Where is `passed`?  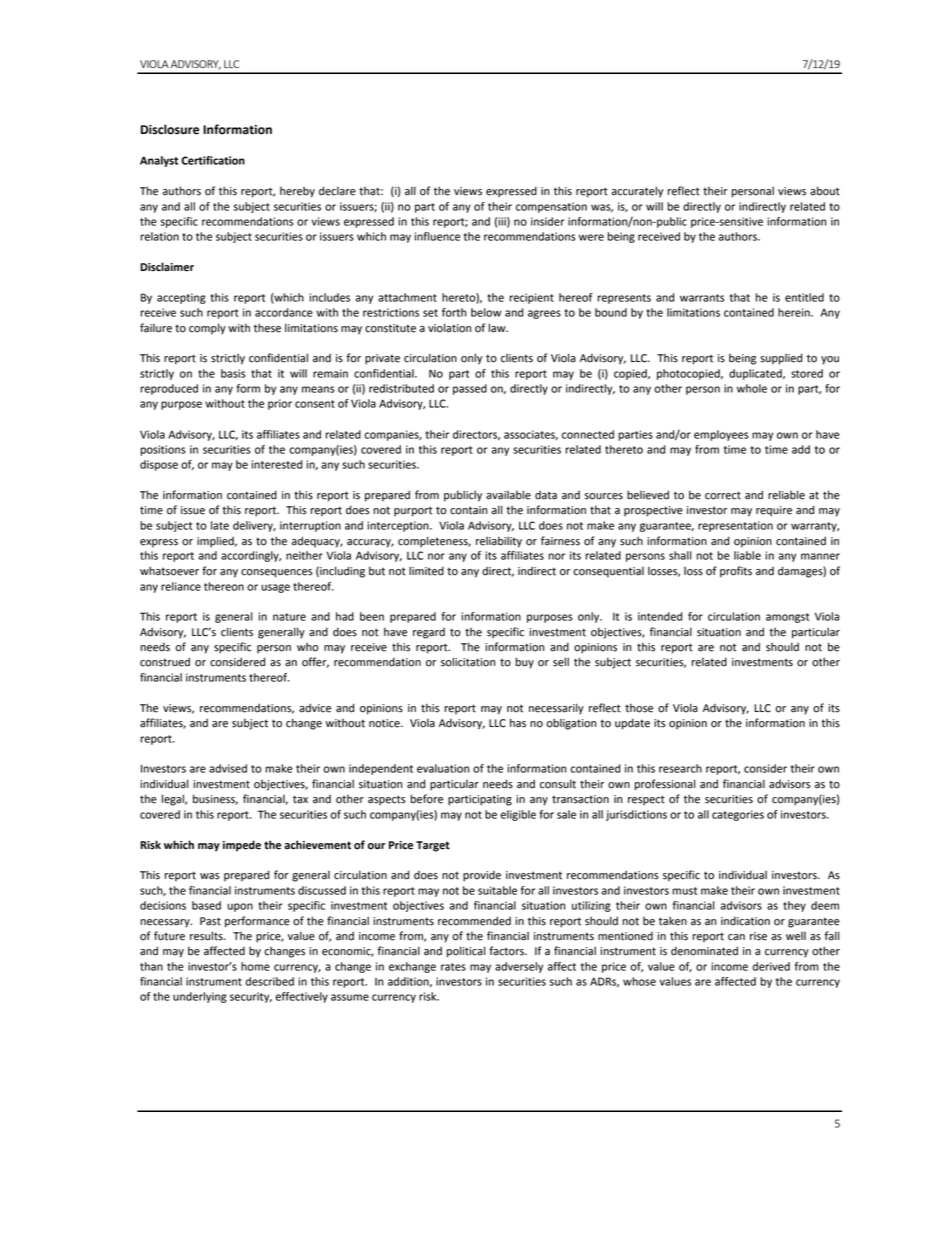
passed is located at coordinates (470, 389).
